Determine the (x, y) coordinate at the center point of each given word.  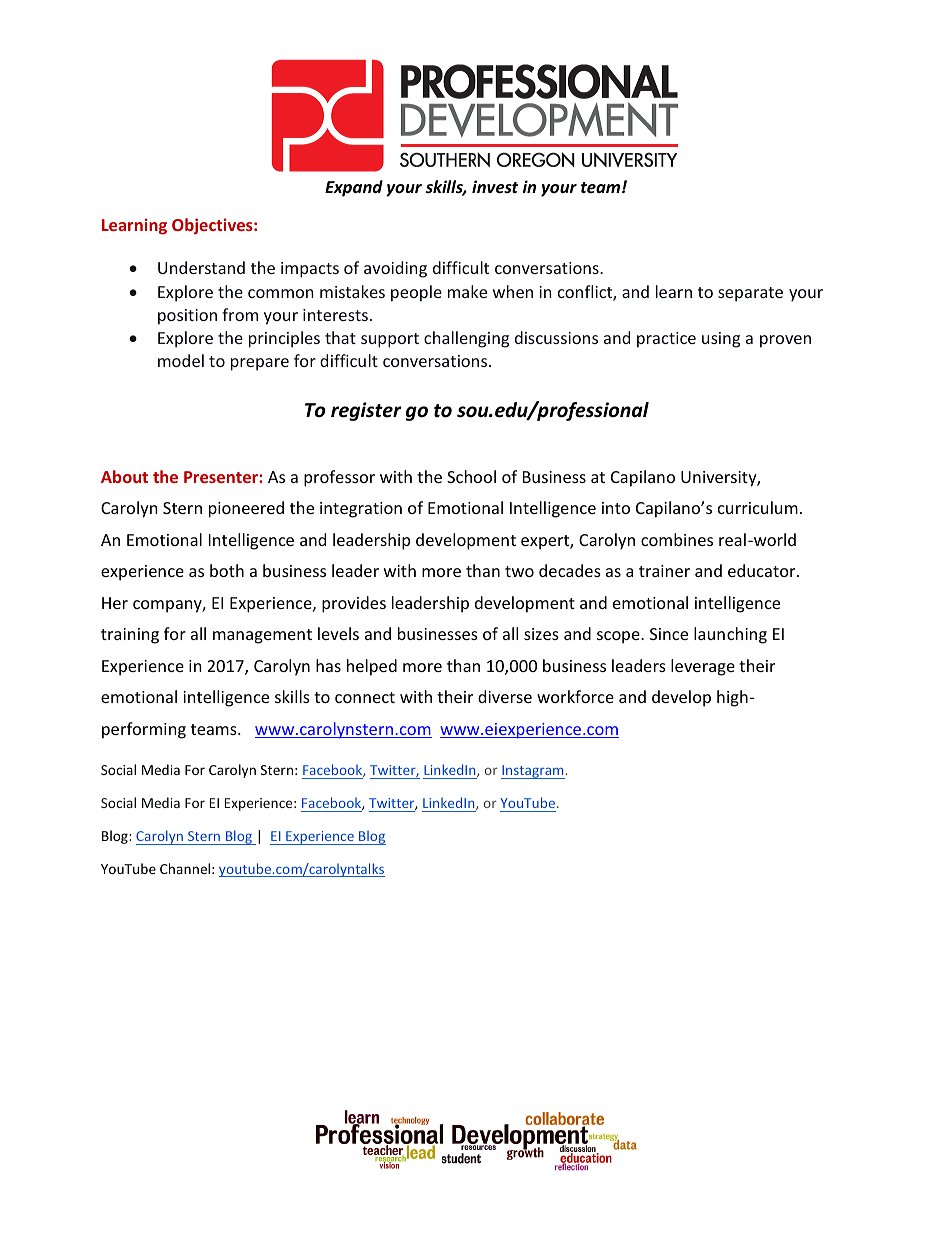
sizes (541, 634)
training (130, 636)
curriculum (758, 507)
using (721, 340)
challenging (466, 339)
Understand (201, 267)
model (181, 360)
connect (365, 697)
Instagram (533, 772)
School (471, 476)
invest (495, 187)
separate (750, 294)
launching (730, 635)
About (124, 476)
